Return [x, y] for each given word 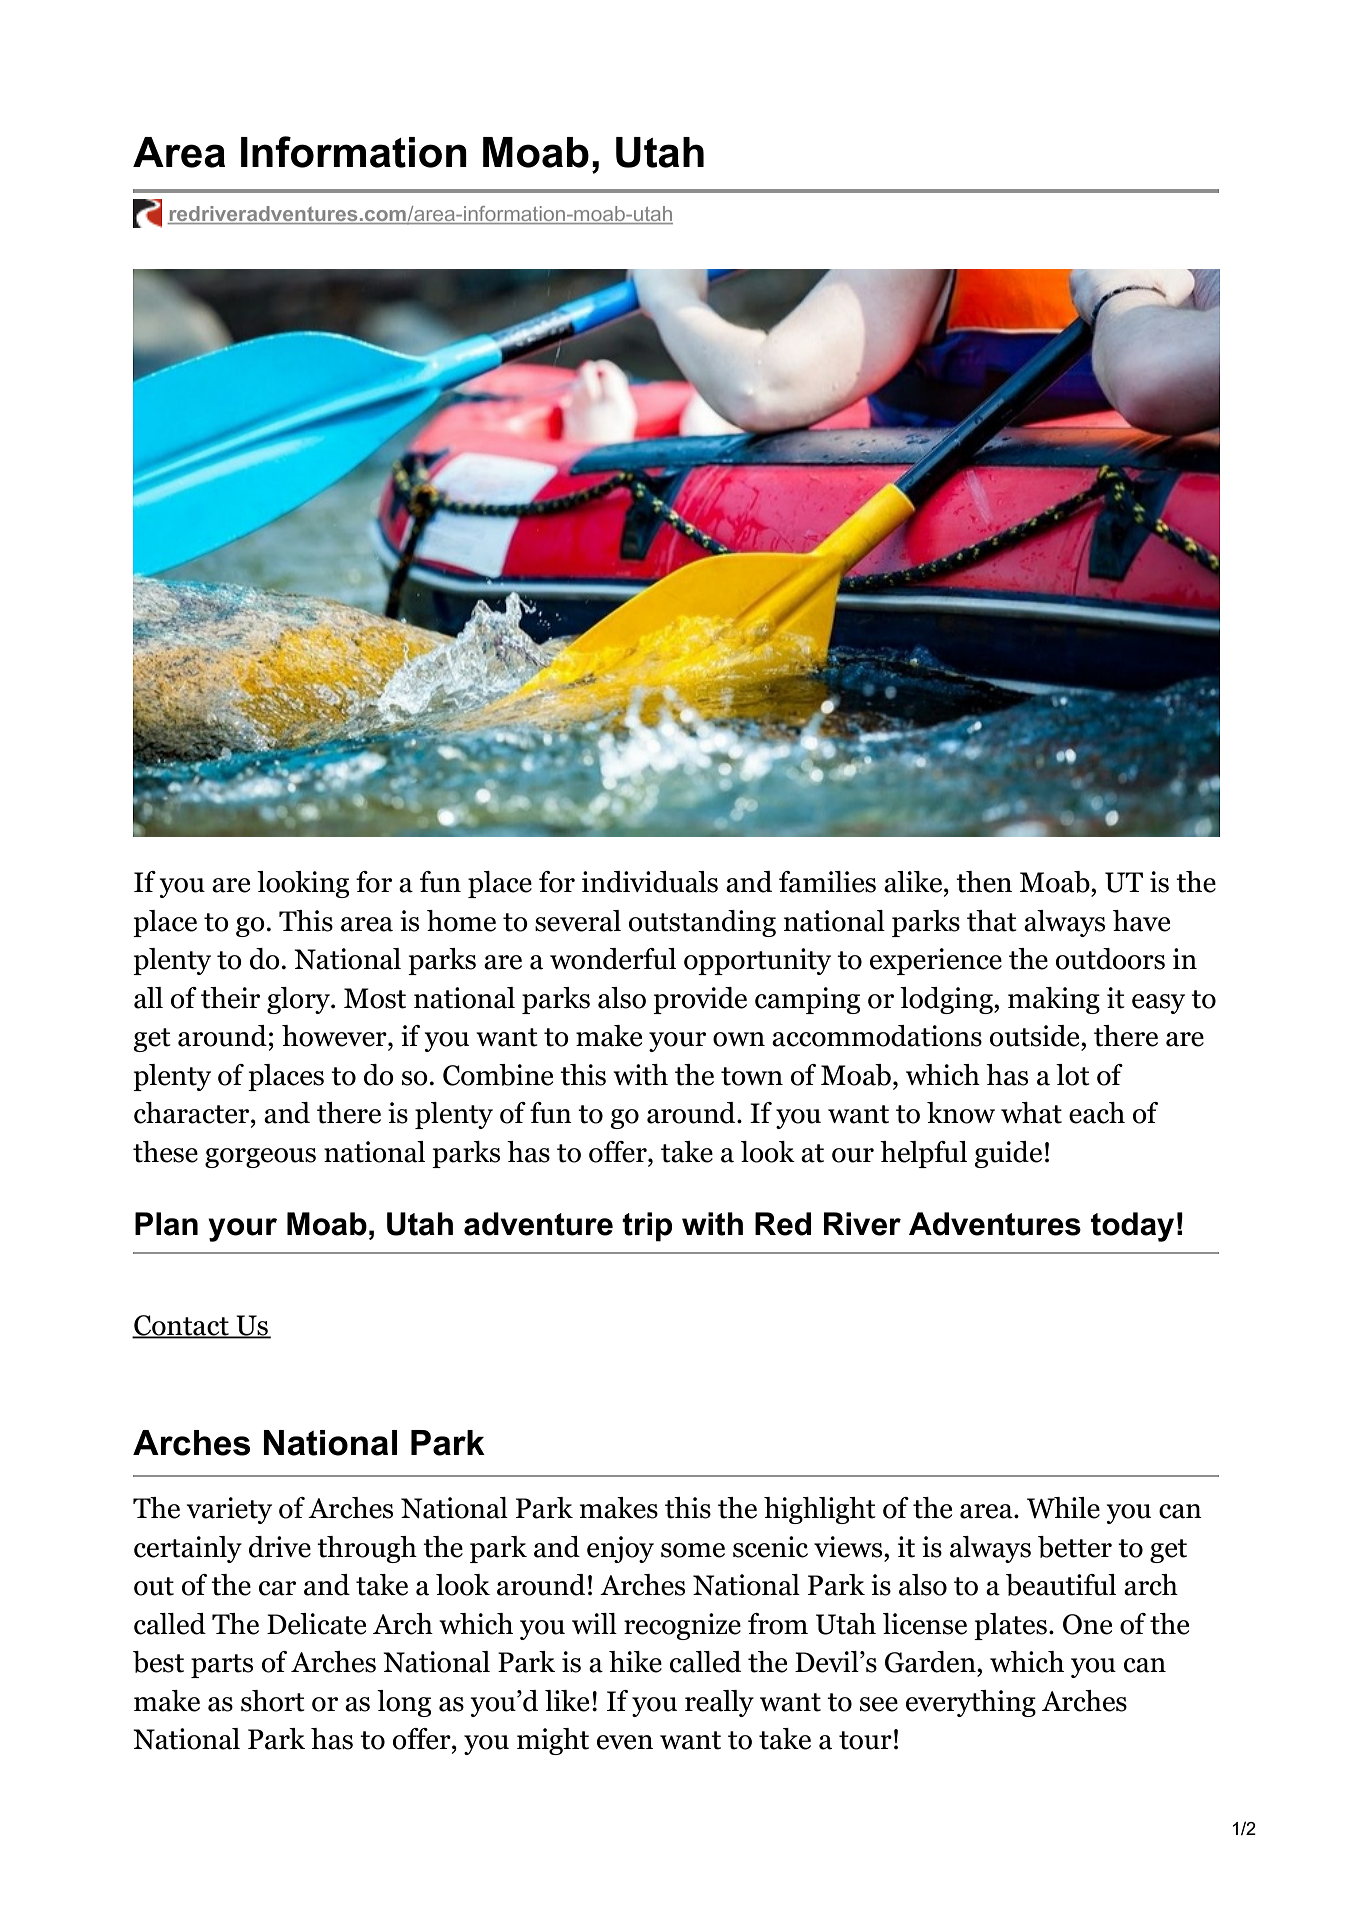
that [992, 921]
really [719, 1703]
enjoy [620, 1549]
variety [229, 1510]
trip [647, 1227]
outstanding [702, 923]
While [1063, 1508]
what [1031, 1113]
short [273, 1701]
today [1132, 1227]
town [752, 1076]
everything [971, 1703]
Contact [181, 1326]
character [193, 1113]
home [461, 921]
